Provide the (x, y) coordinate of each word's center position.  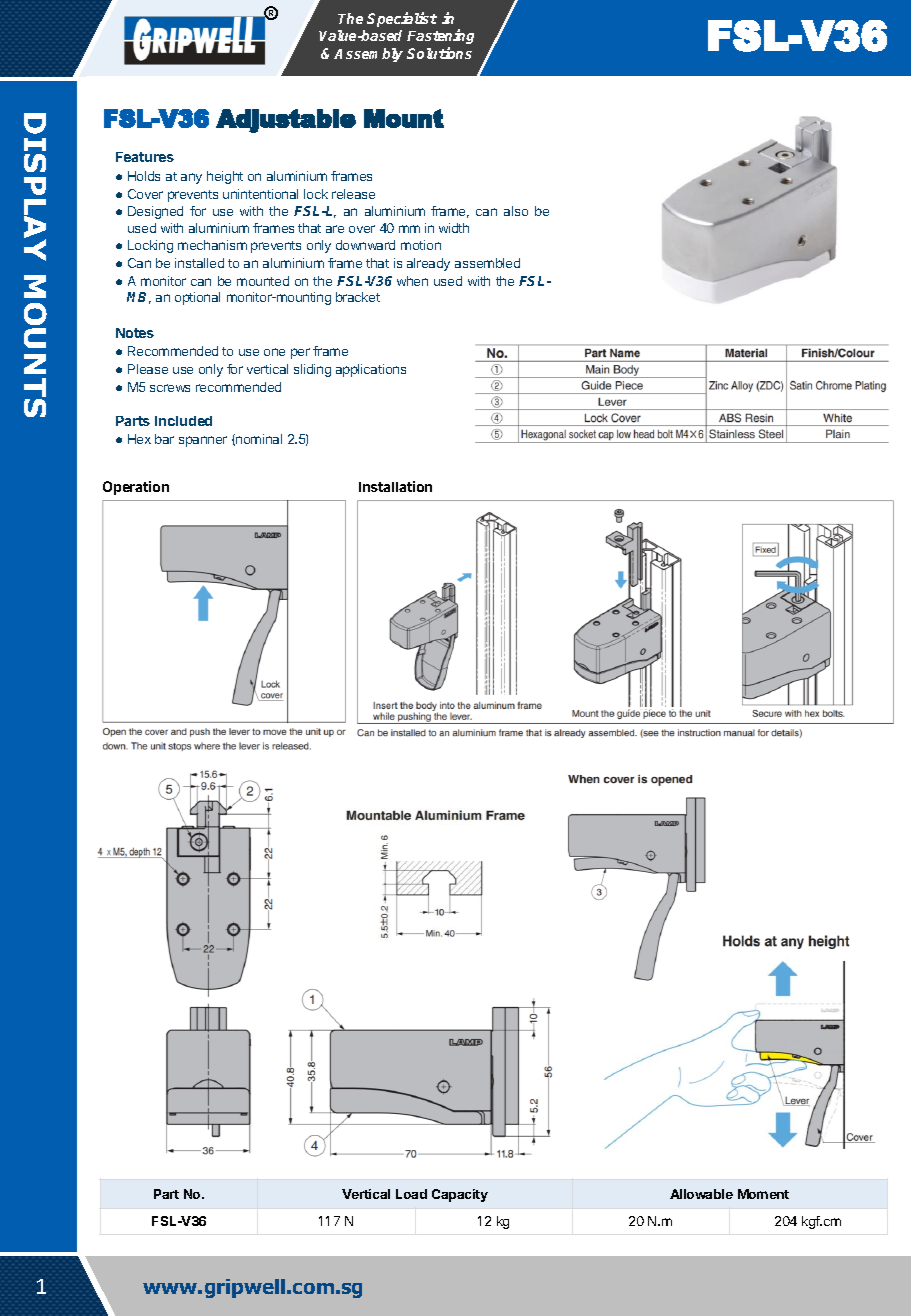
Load (411, 1194)
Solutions (439, 53)
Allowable (701, 1194)
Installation (395, 486)
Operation (136, 488)
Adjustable (286, 121)
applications (371, 370)
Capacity (460, 1195)
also (516, 211)
